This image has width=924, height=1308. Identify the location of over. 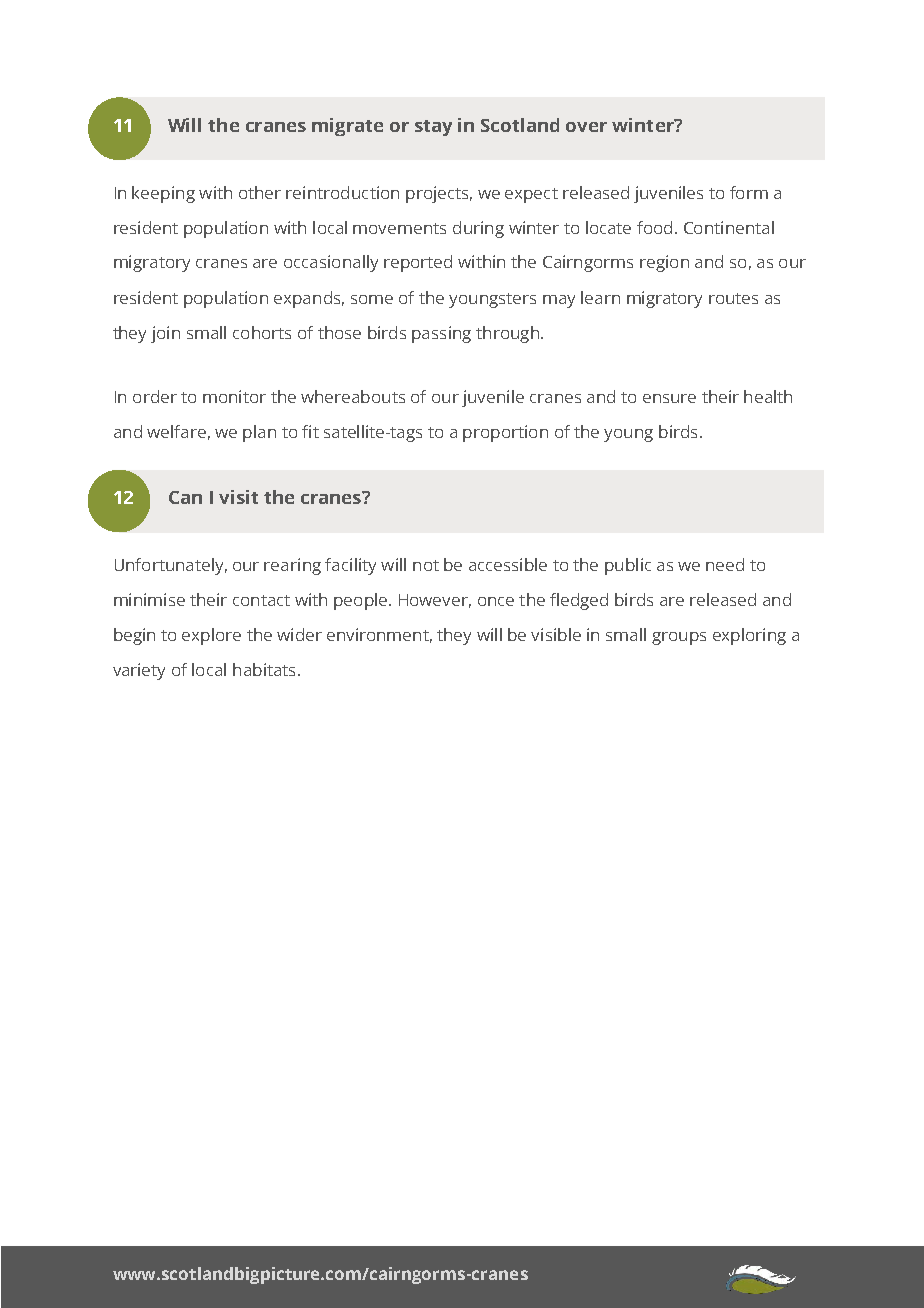
(586, 127).
